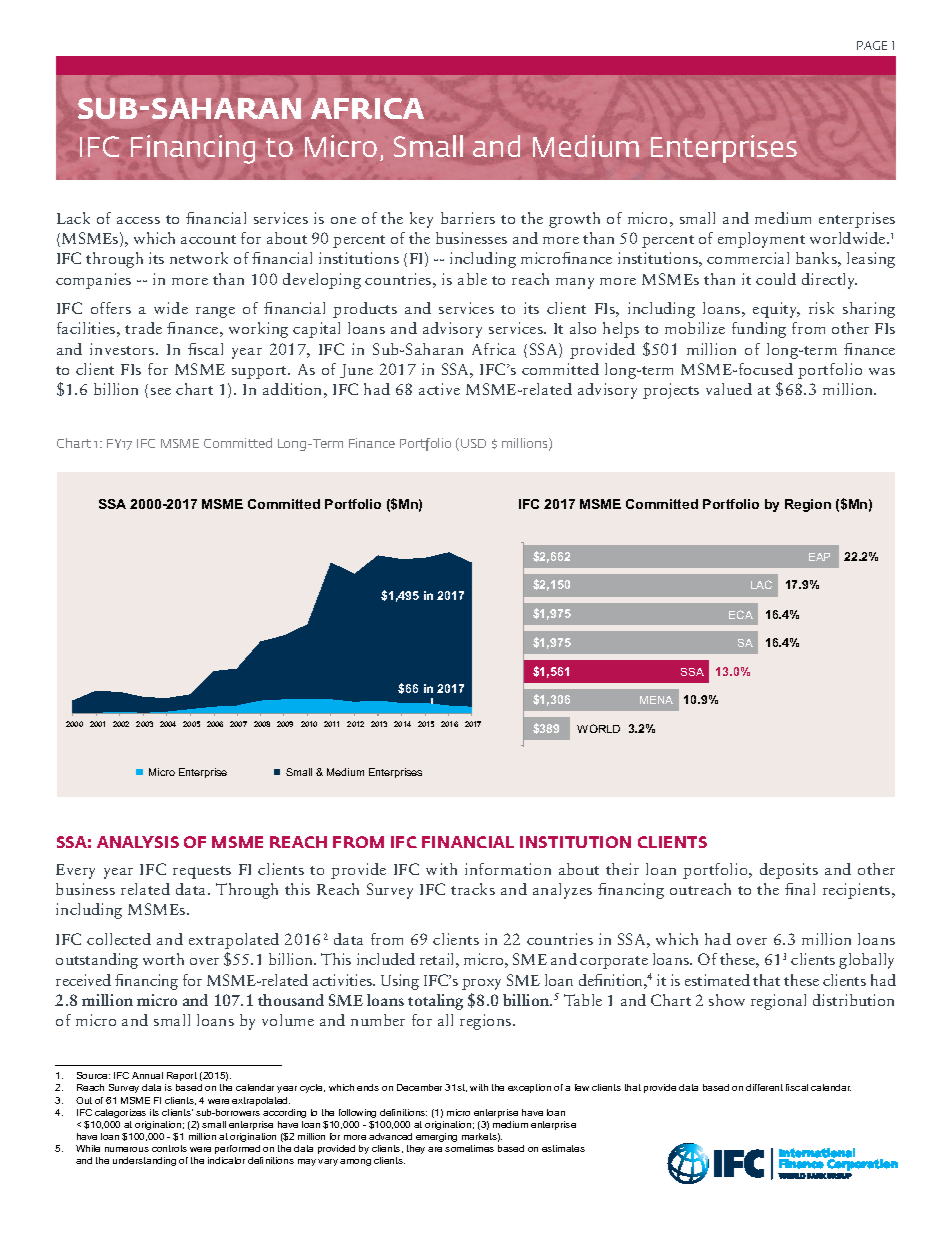 This screenshot has width=952, height=1233. What do you see at coordinates (872, 45) in the screenshot?
I see `PAGE` at bounding box center [872, 45].
